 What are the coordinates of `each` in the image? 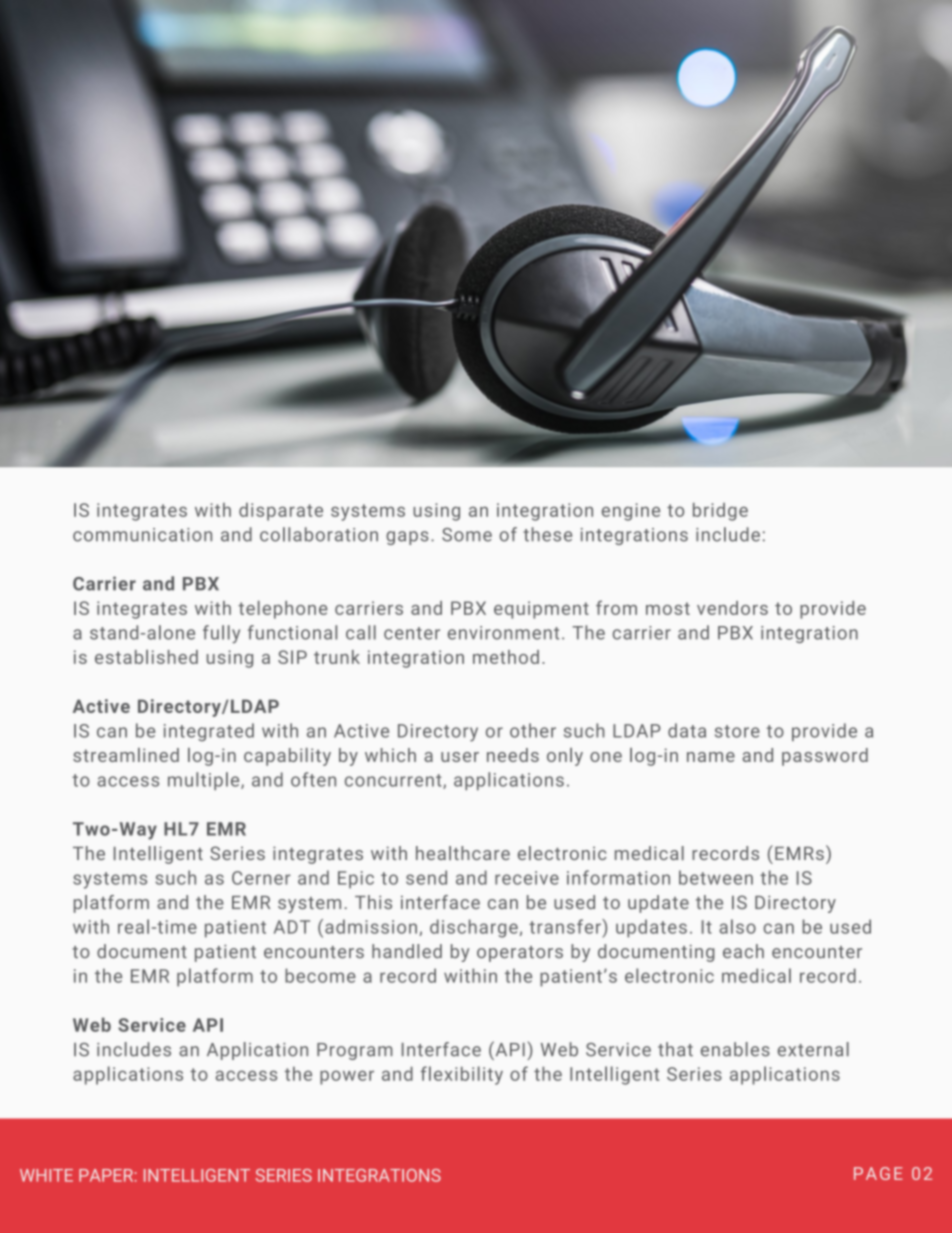 It's located at (743, 951).
